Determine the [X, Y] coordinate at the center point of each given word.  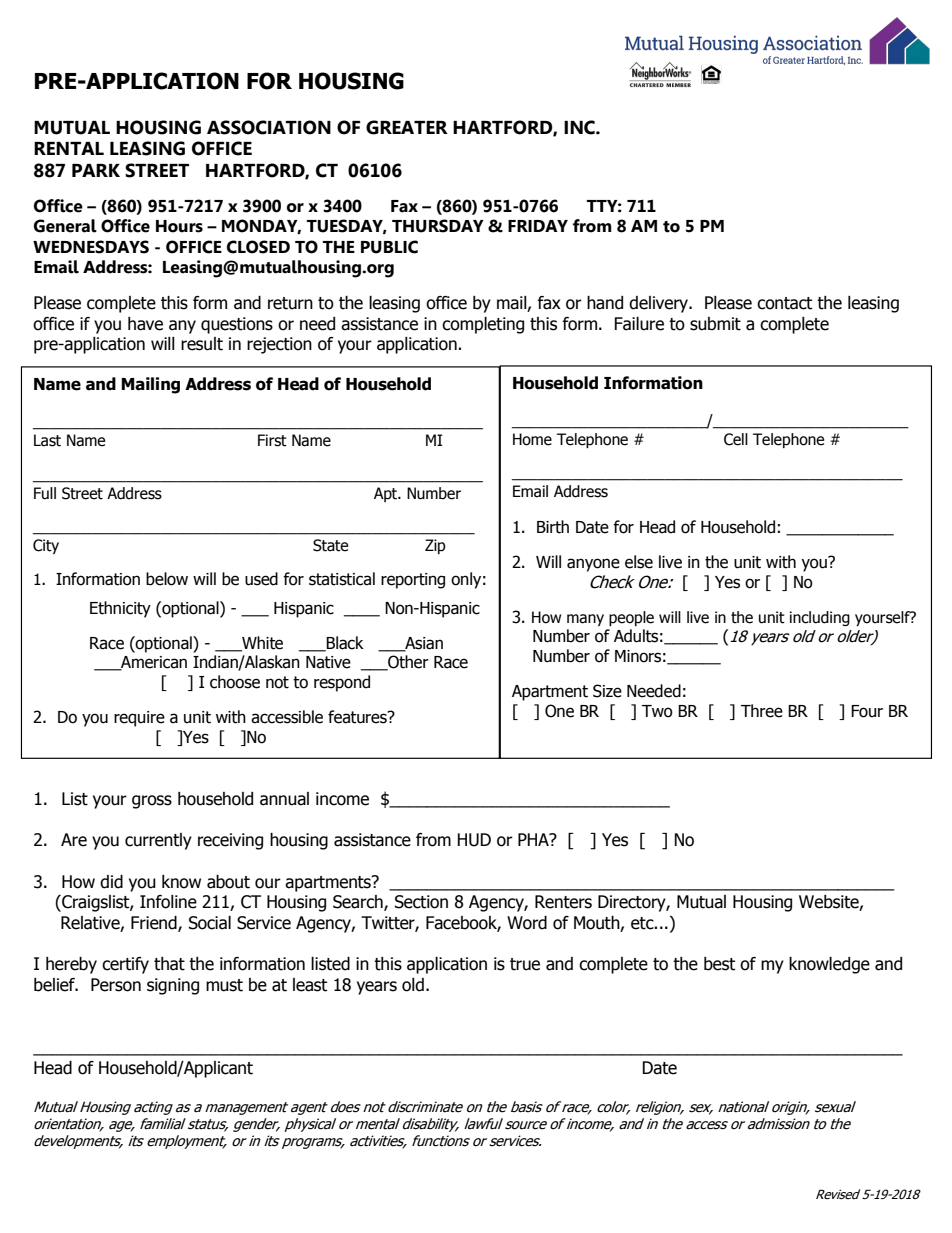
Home [532, 439]
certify [125, 965]
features [358, 717]
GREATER [407, 127]
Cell [736, 439]
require [139, 719]
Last [47, 440]
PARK [96, 170]
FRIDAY [538, 226]
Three [762, 711]
